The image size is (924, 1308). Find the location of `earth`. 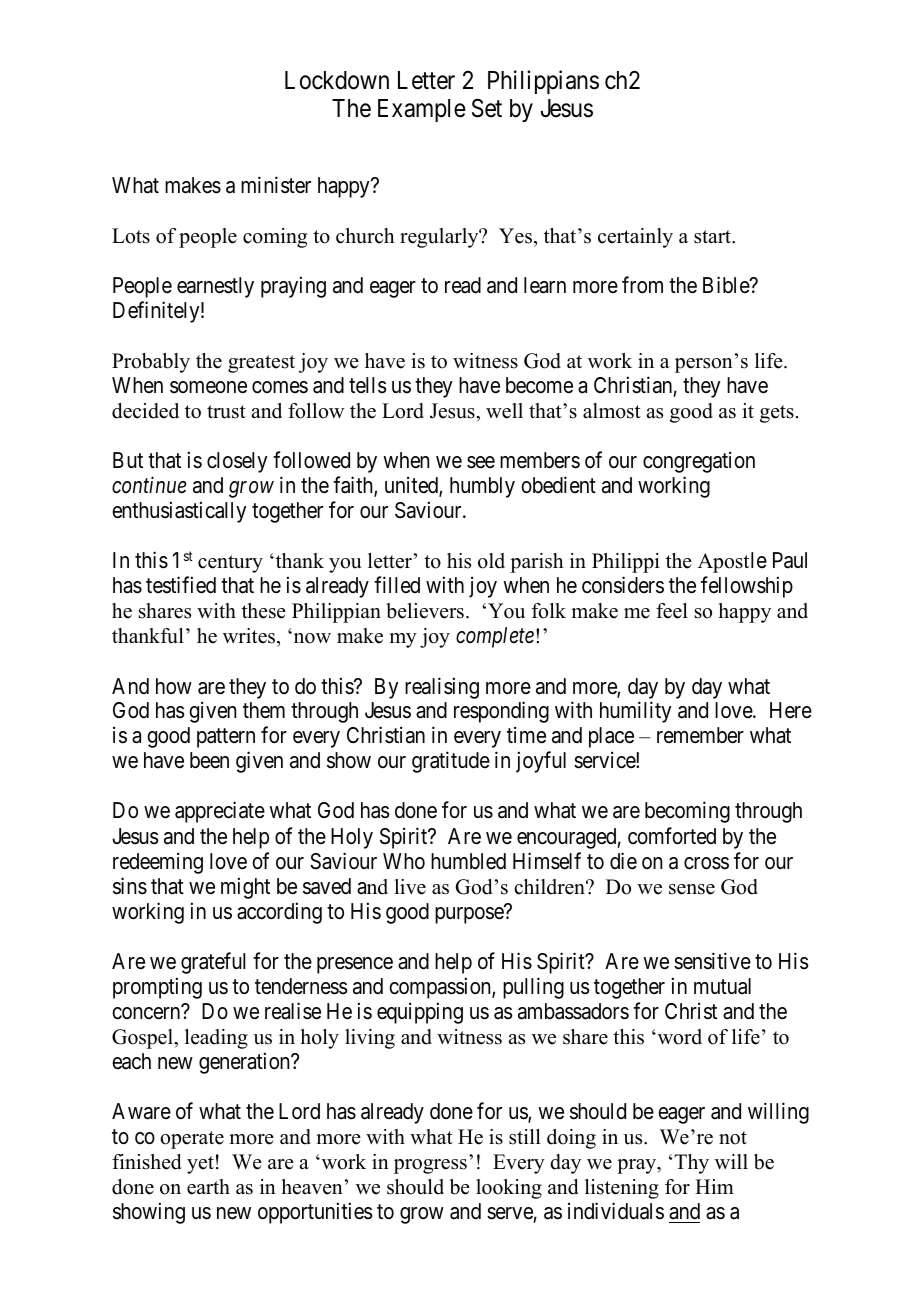

earth is located at coordinates (208, 1187).
